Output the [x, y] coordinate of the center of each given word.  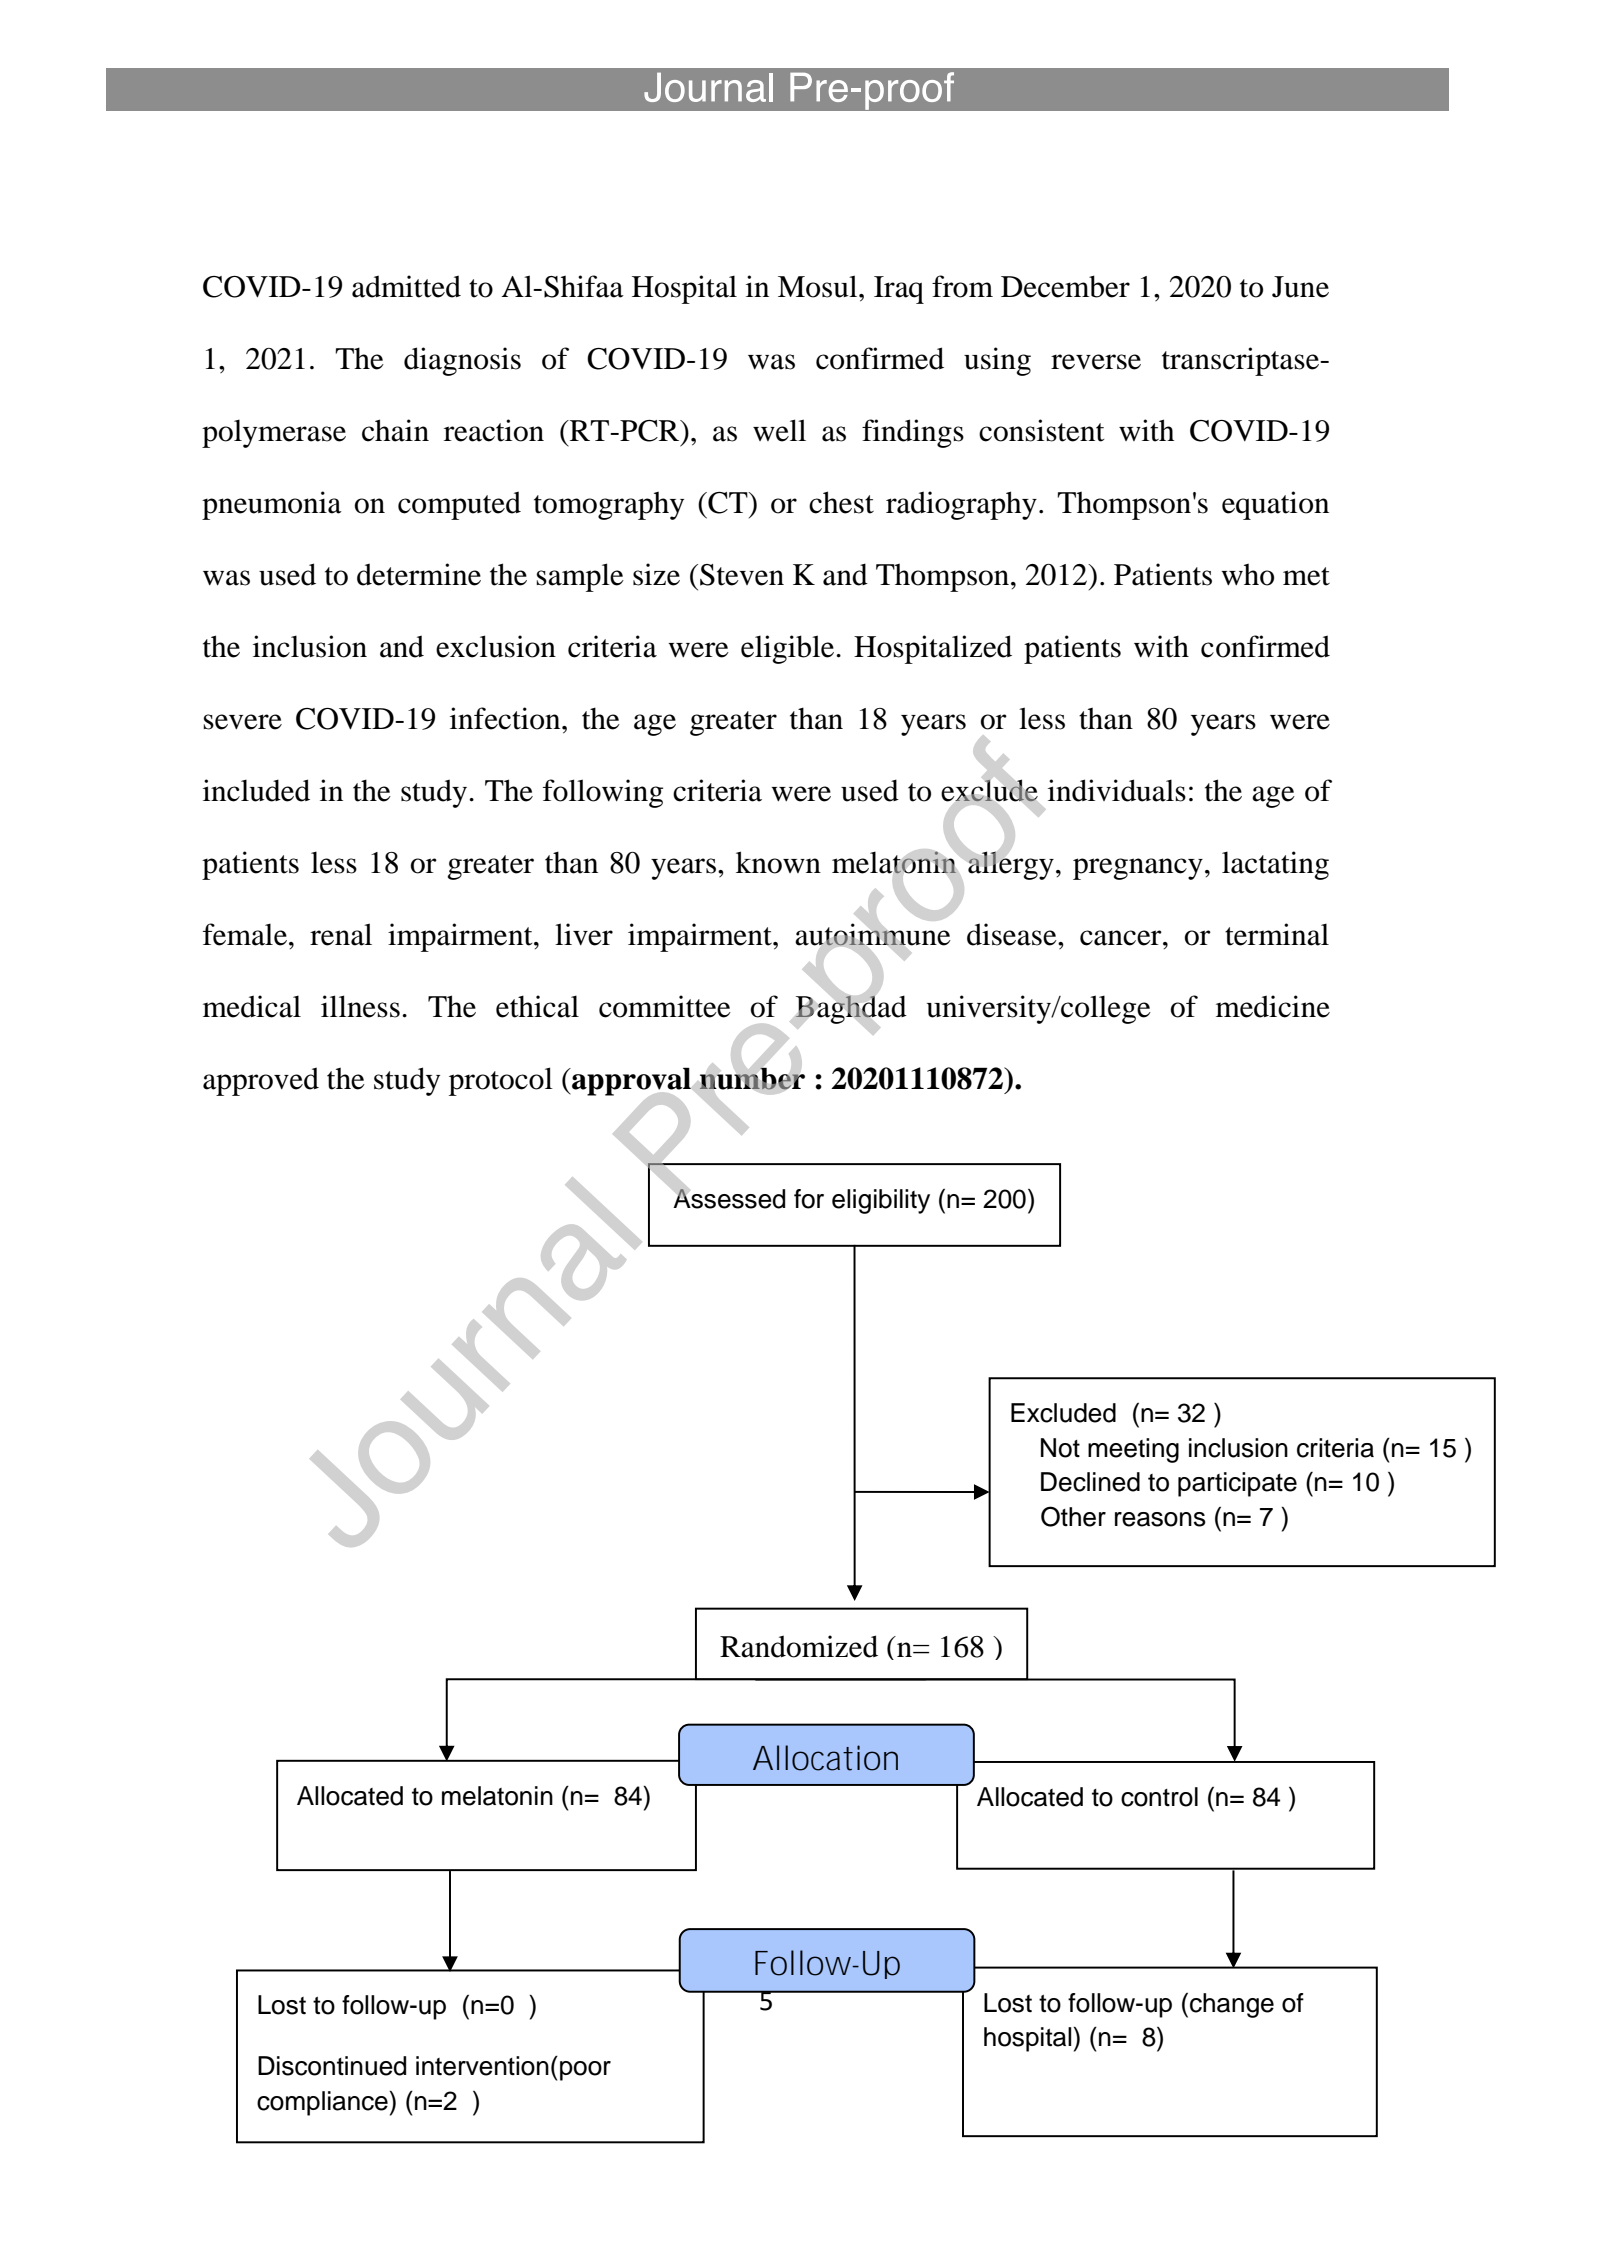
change [1232, 2005]
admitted [406, 286]
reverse [1096, 362]
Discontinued [332, 2066]
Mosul [819, 286]
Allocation [825, 1758]
